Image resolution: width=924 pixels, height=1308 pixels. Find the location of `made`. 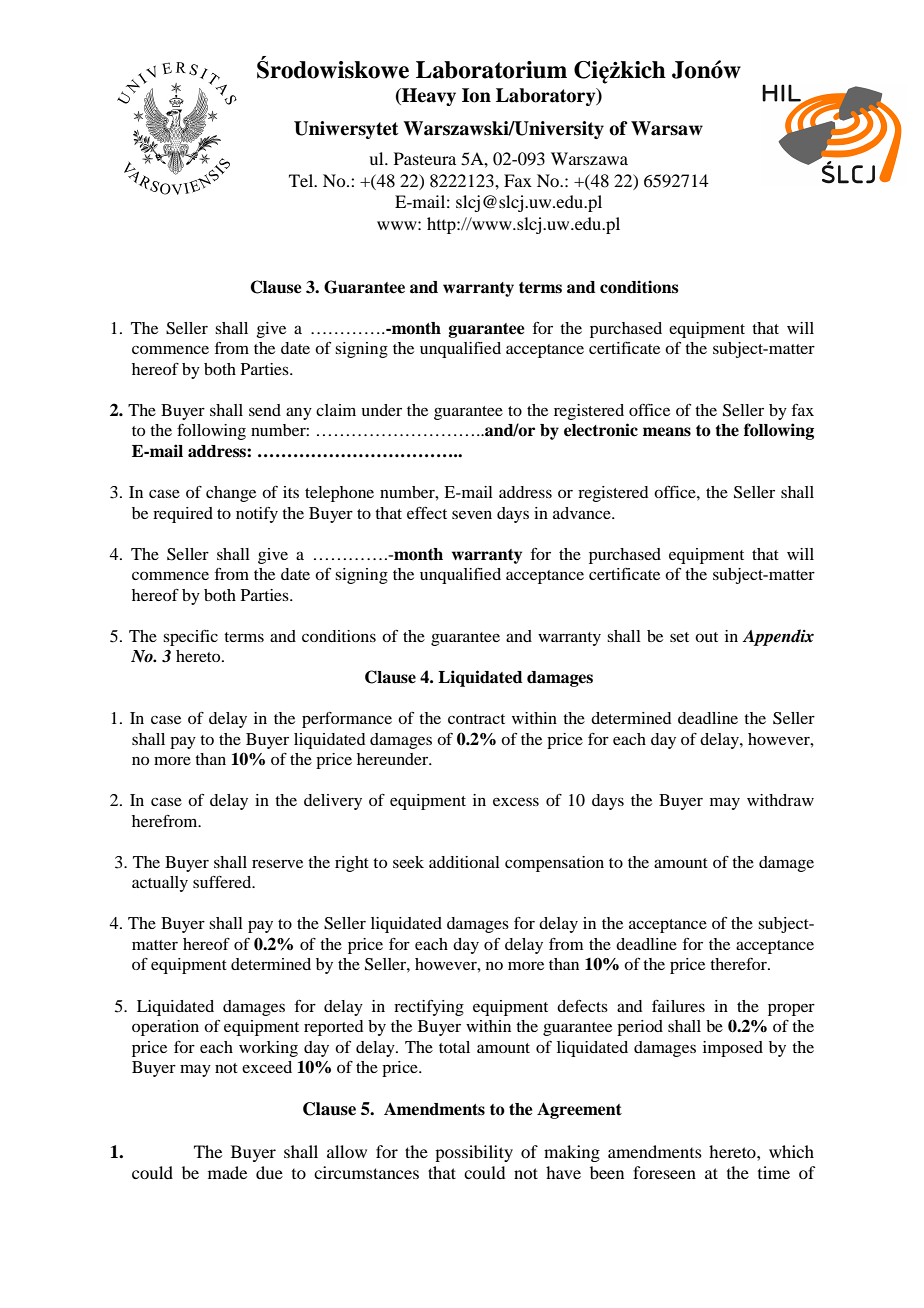

made is located at coordinates (227, 1172).
